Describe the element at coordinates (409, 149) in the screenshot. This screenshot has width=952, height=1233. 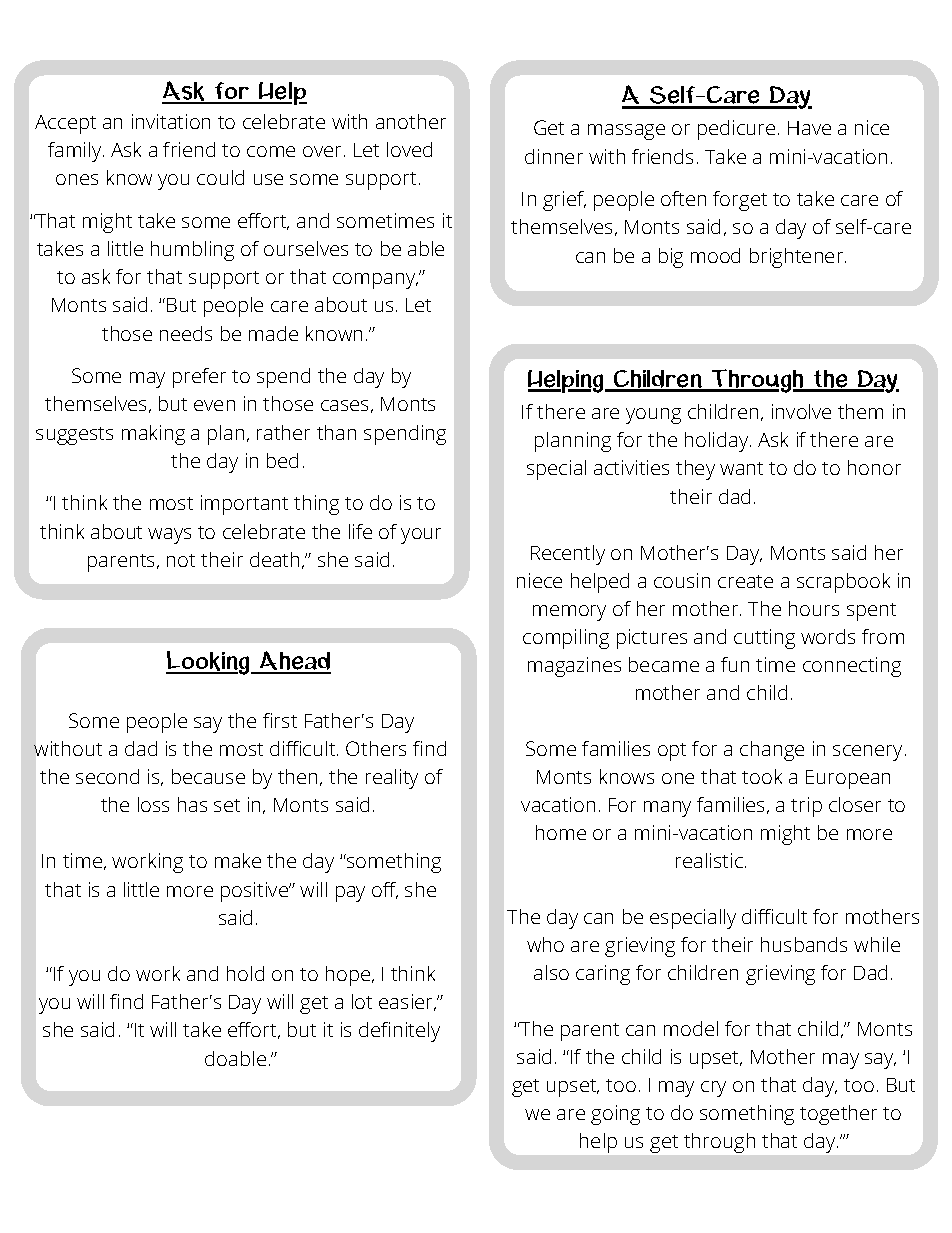
I see `loved` at that location.
